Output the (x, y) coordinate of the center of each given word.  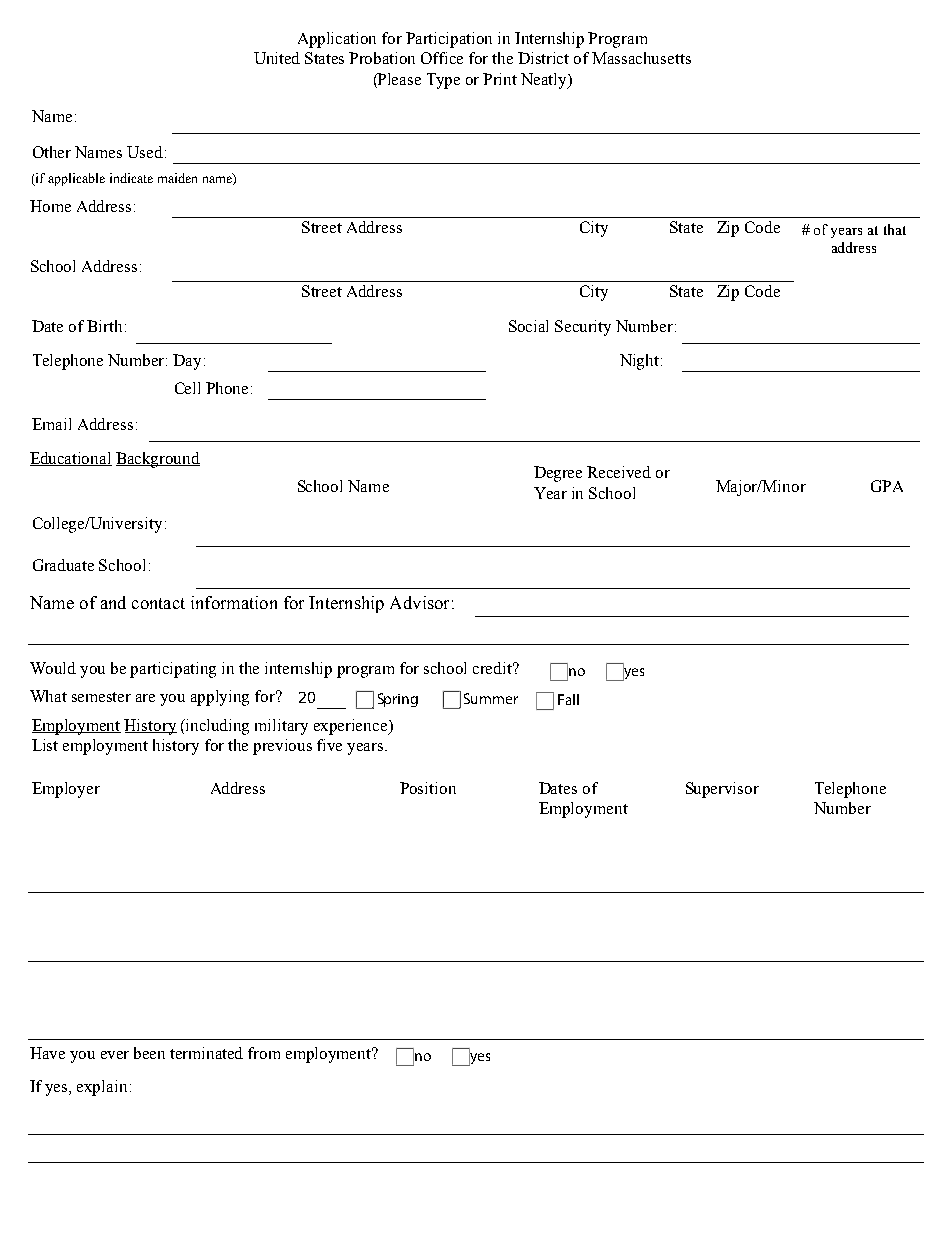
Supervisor (722, 790)
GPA (887, 486)
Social (528, 326)
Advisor (419, 602)
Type (443, 81)
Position (428, 788)
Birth (104, 326)
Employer (66, 790)
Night (641, 362)
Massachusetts (641, 58)
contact (158, 603)
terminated (206, 1053)
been (149, 1053)
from (264, 1053)
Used (145, 152)
